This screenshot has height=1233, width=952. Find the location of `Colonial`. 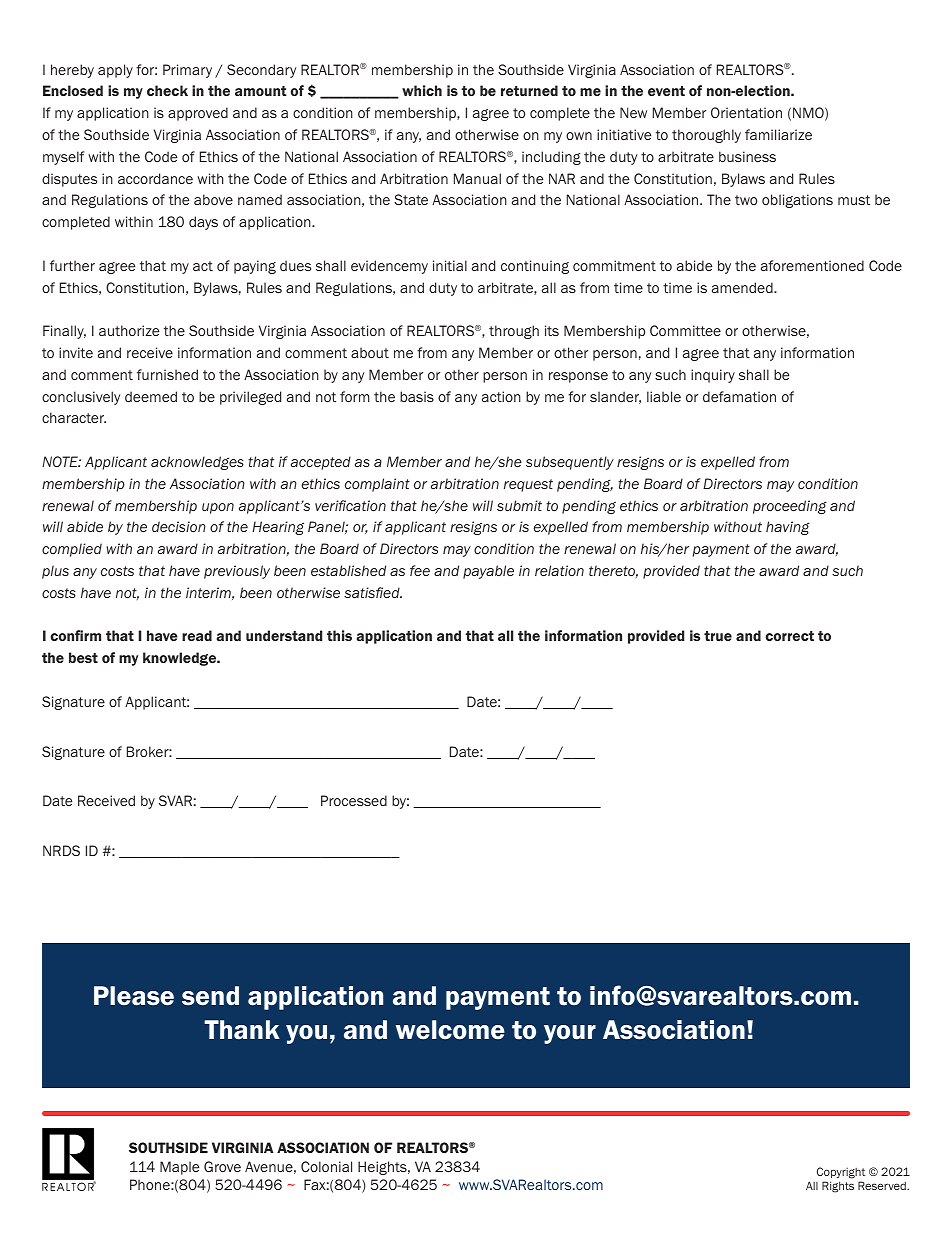

Colonial is located at coordinates (326, 1166).
